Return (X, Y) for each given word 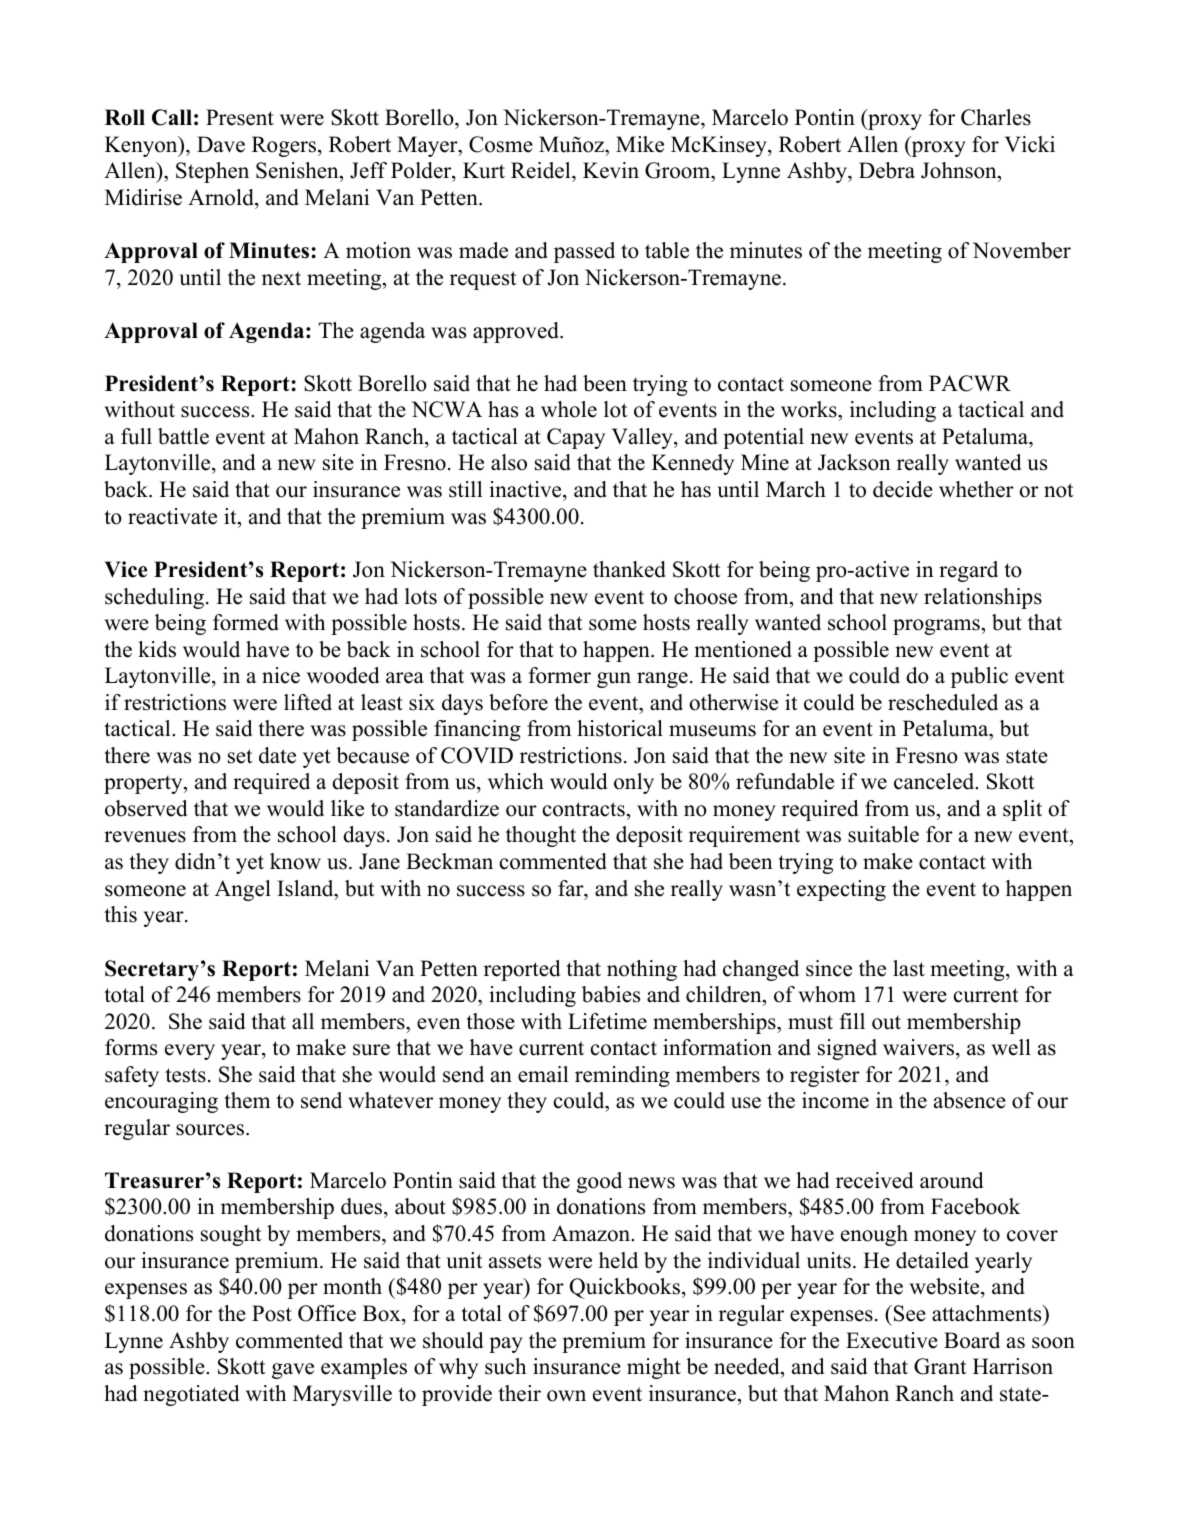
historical (620, 728)
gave (293, 1371)
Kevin (611, 170)
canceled (935, 781)
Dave (221, 144)
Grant (940, 1366)
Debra (887, 170)
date (277, 755)
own (566, 1396)
